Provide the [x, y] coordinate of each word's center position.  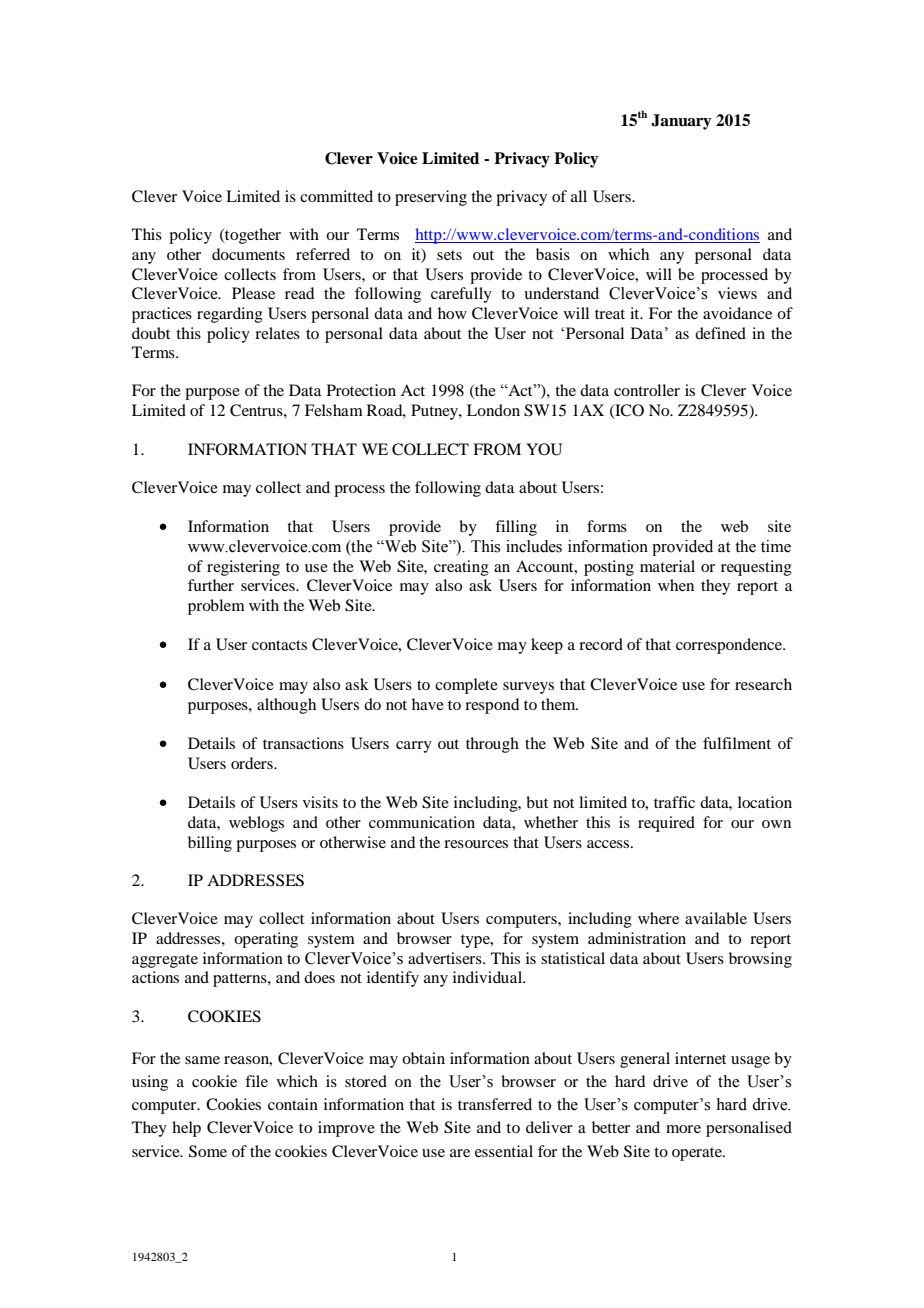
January [681, 122]
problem [216, 607]
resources [476, 844]
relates [277, 333]
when [676, 585]
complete [466, 686]
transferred [495, 1104]
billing [210, 844]
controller [647, 390]
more [683, 1129]
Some [208, 1151]
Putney [435, 412]
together [252, 236]
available [716, 918]
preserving [431, 198]
